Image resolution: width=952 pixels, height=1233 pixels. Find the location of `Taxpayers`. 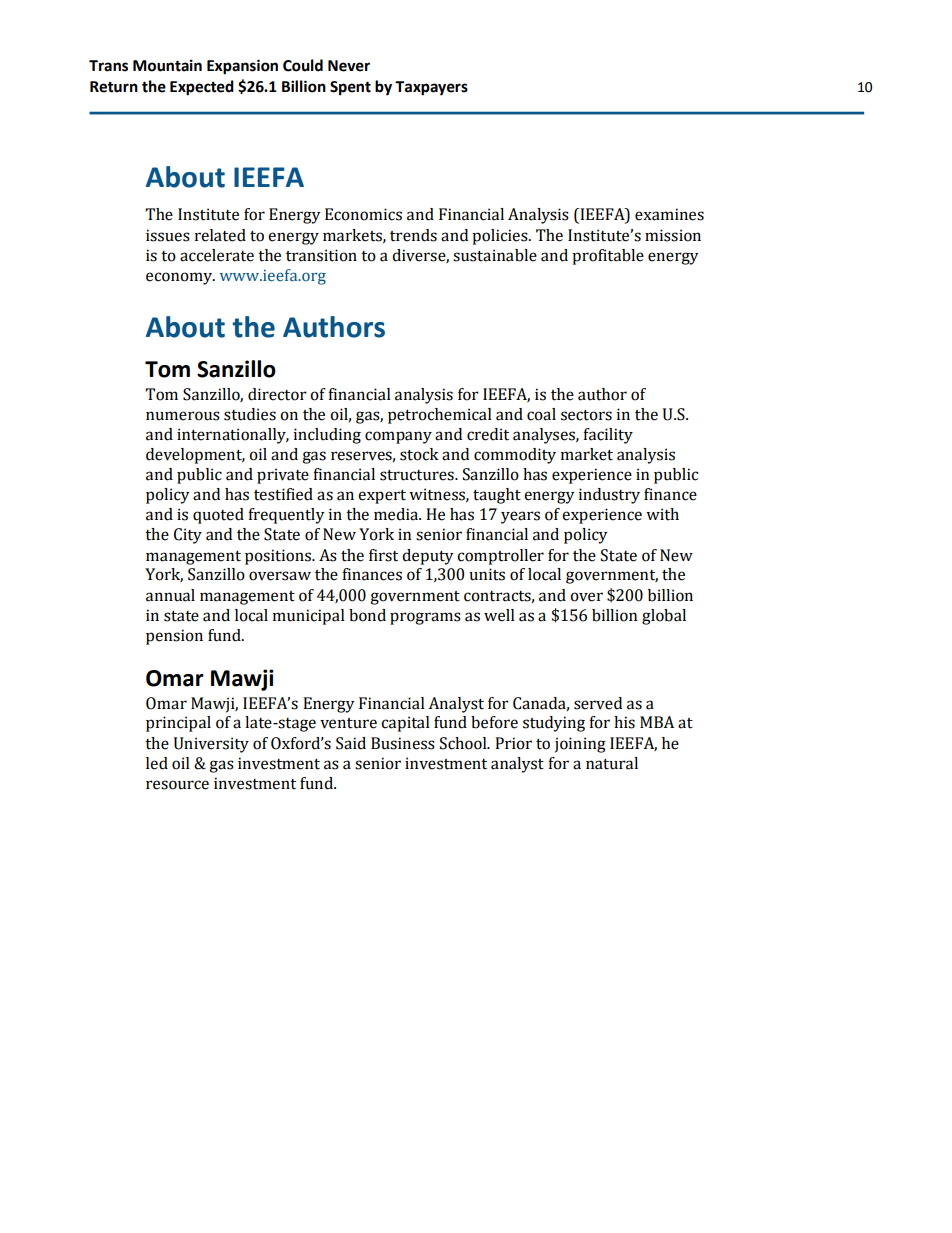

Taxpayers is located at coordinates (431, 88).
